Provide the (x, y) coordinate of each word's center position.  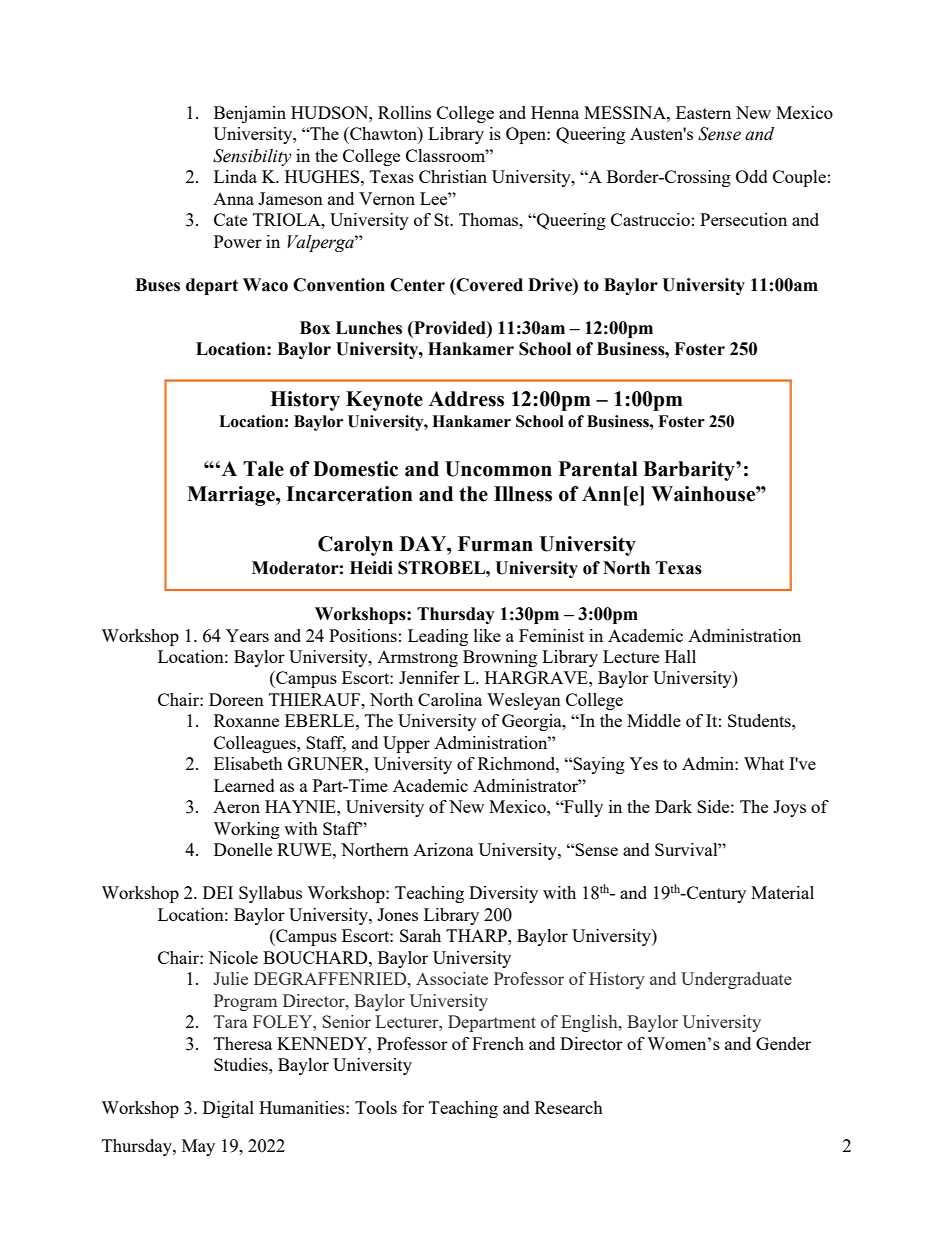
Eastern (703, 112)
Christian (453, 176)
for (413, 1107)
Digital (228, 1109)
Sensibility (252, 157)
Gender (783, 1043)
